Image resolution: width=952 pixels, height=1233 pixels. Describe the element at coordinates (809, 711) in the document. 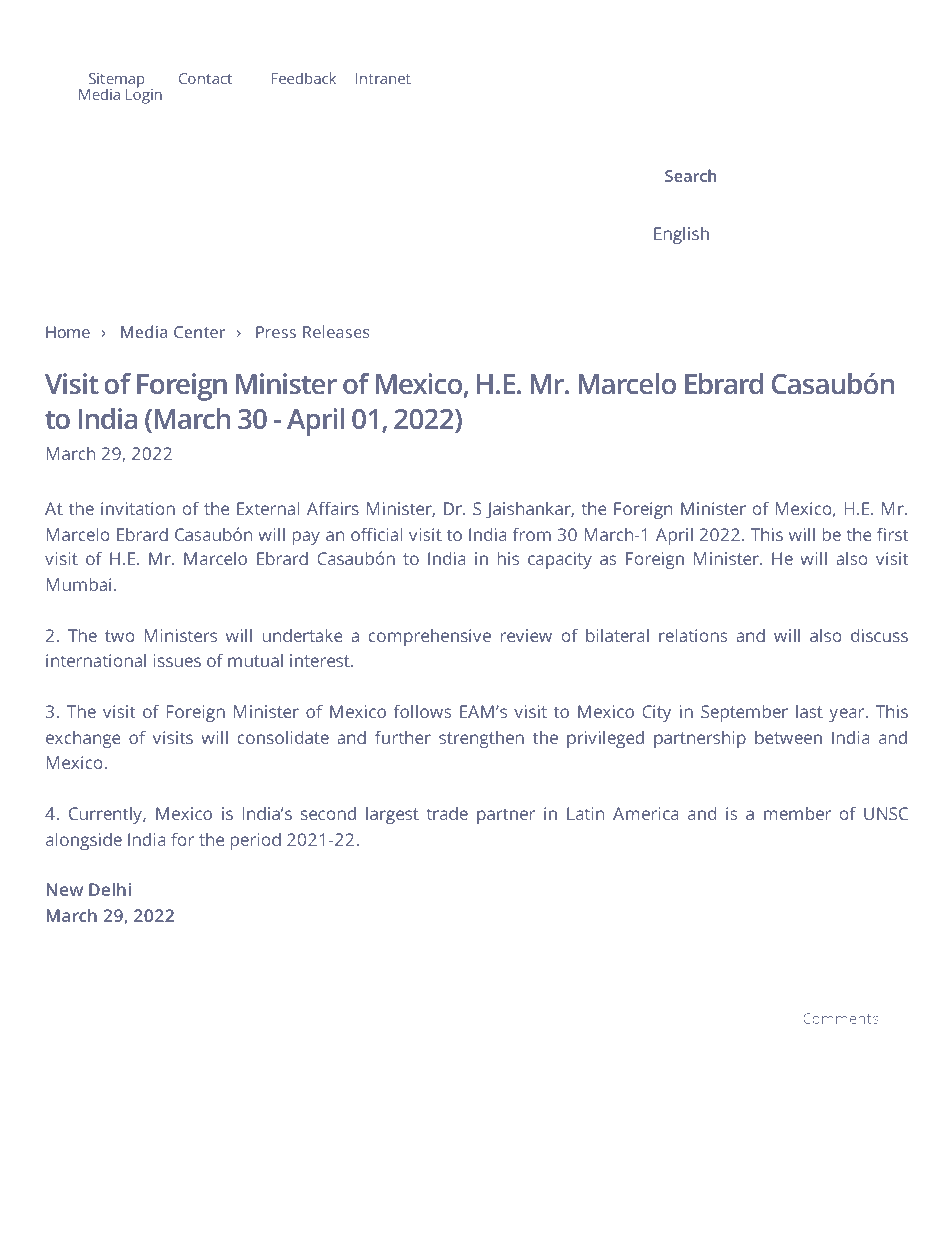

I see `last` at that location.
